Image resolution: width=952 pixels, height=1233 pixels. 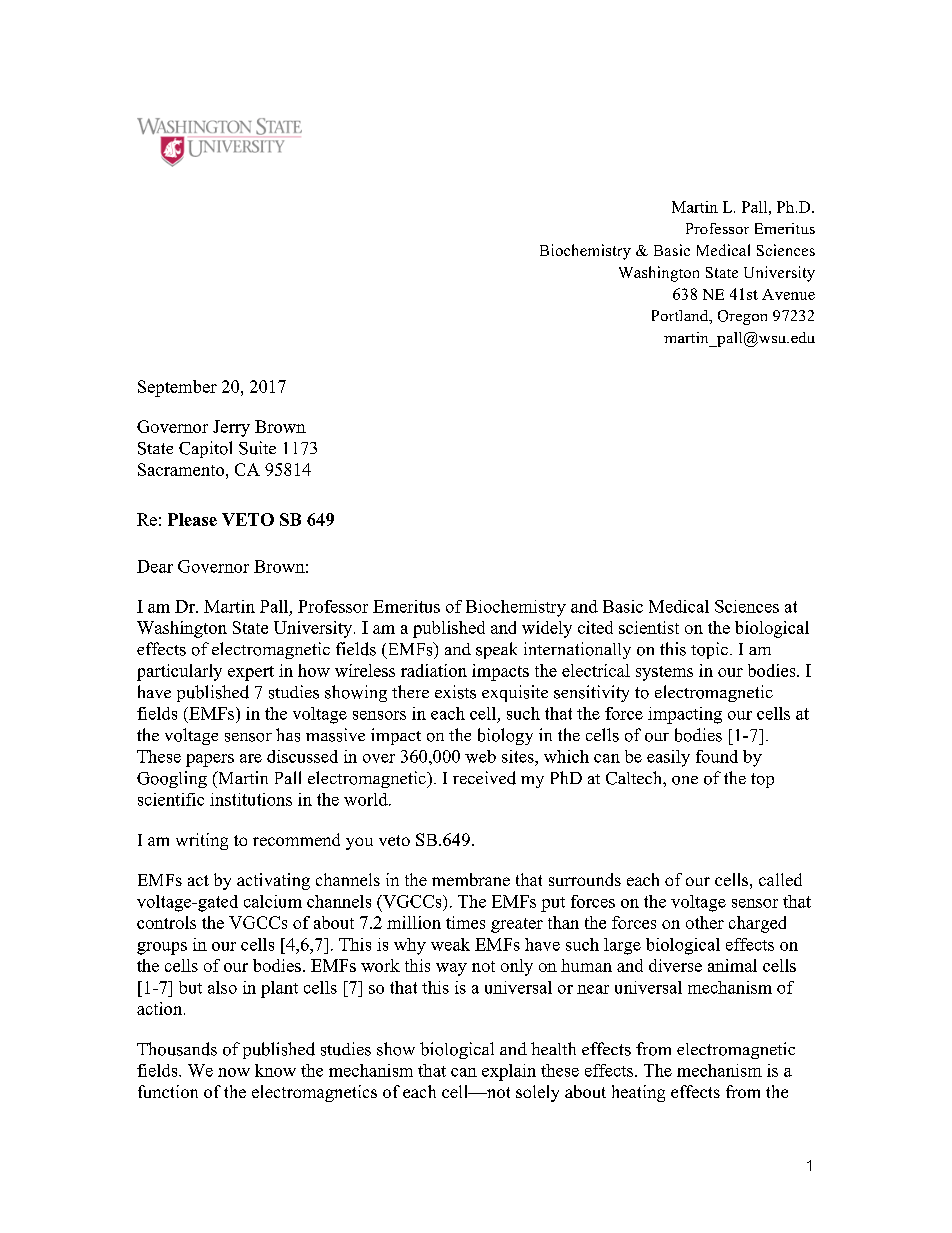 What do you see at coordinates (788, 294) in the screenshot?
I see `Avenue` at bounding box center [788, 294].
